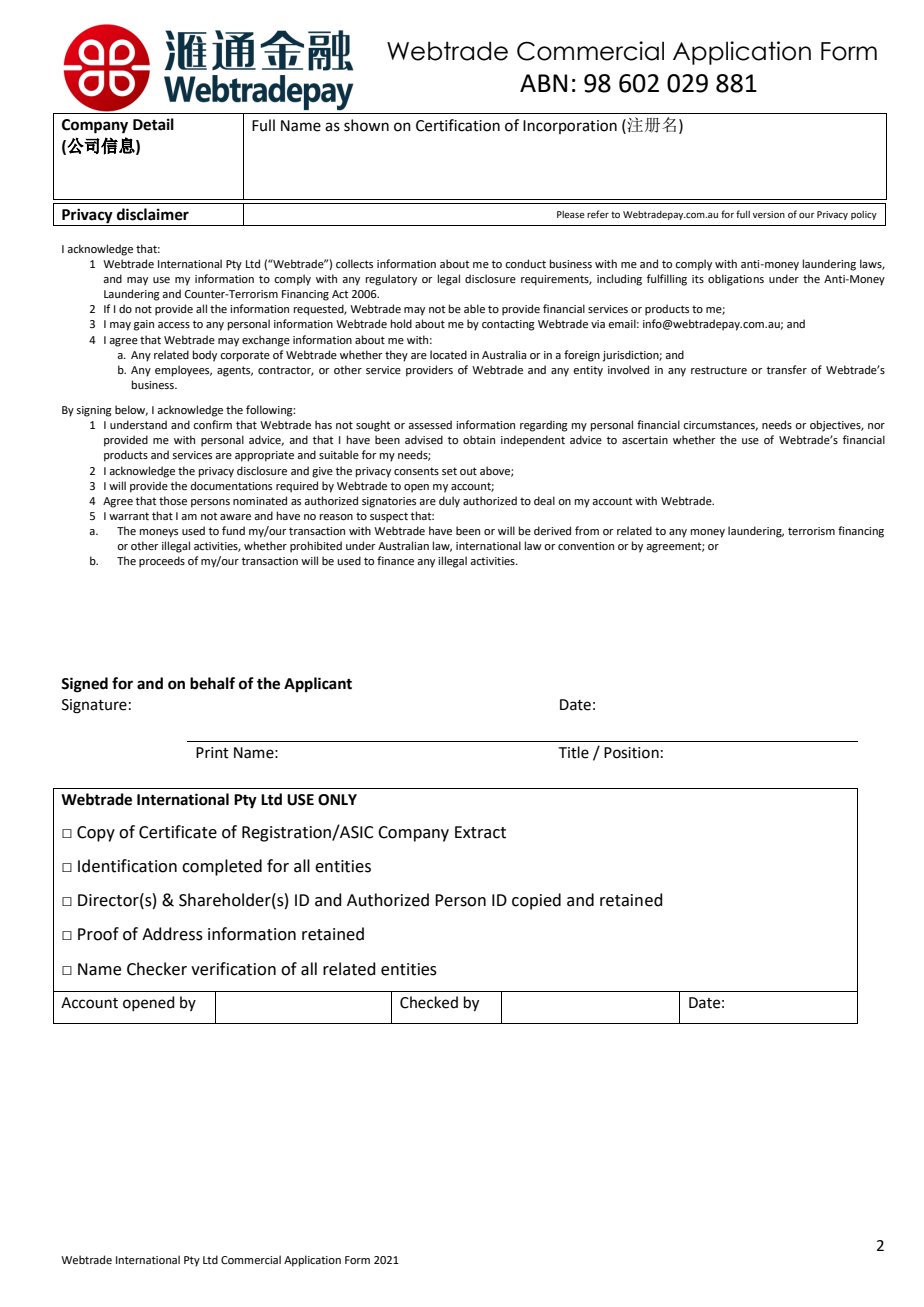 The image size is (924, 1307). I want to click on confirm, so click(212, 424).
